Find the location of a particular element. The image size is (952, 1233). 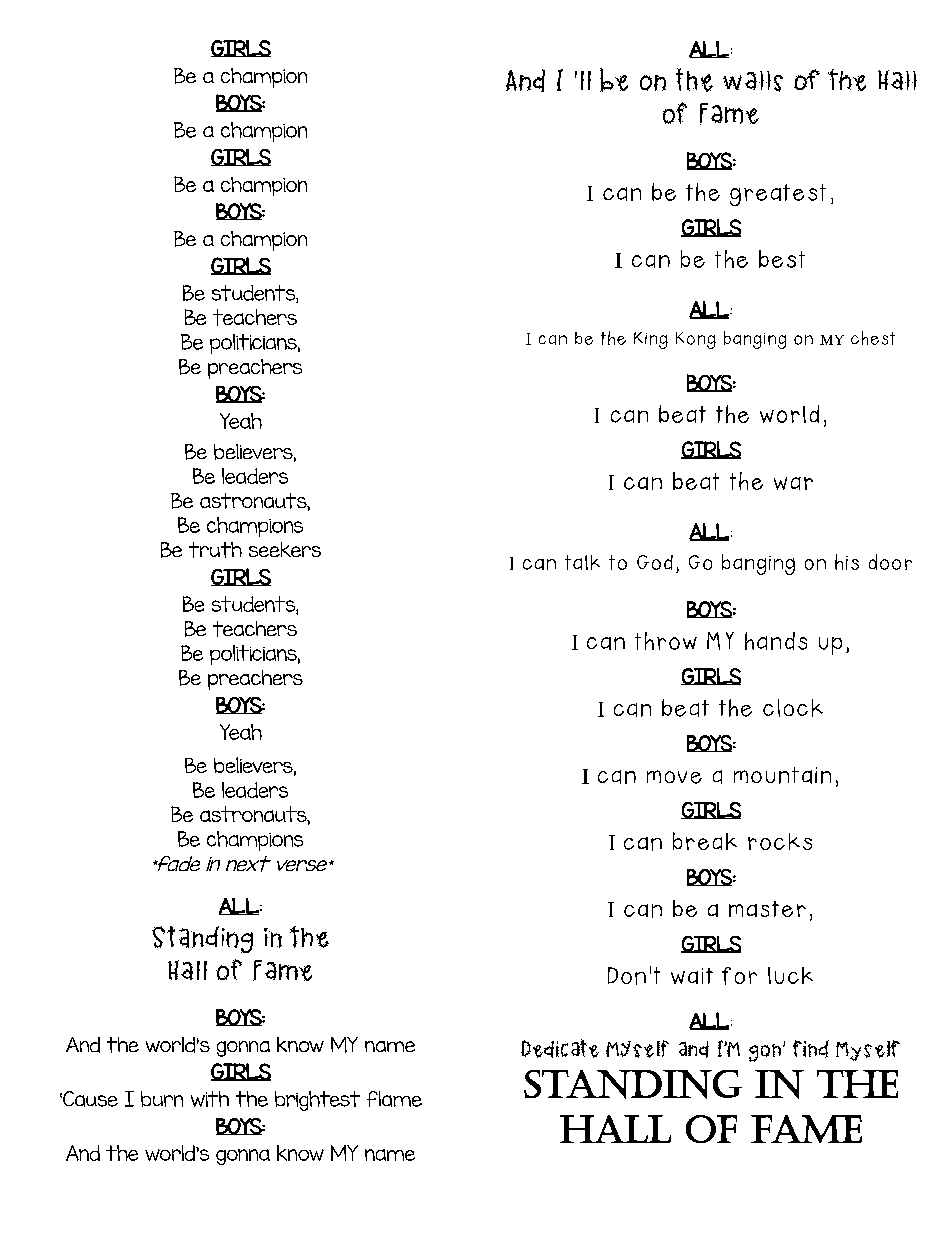

greatest is located at coordinates (778, 195).
